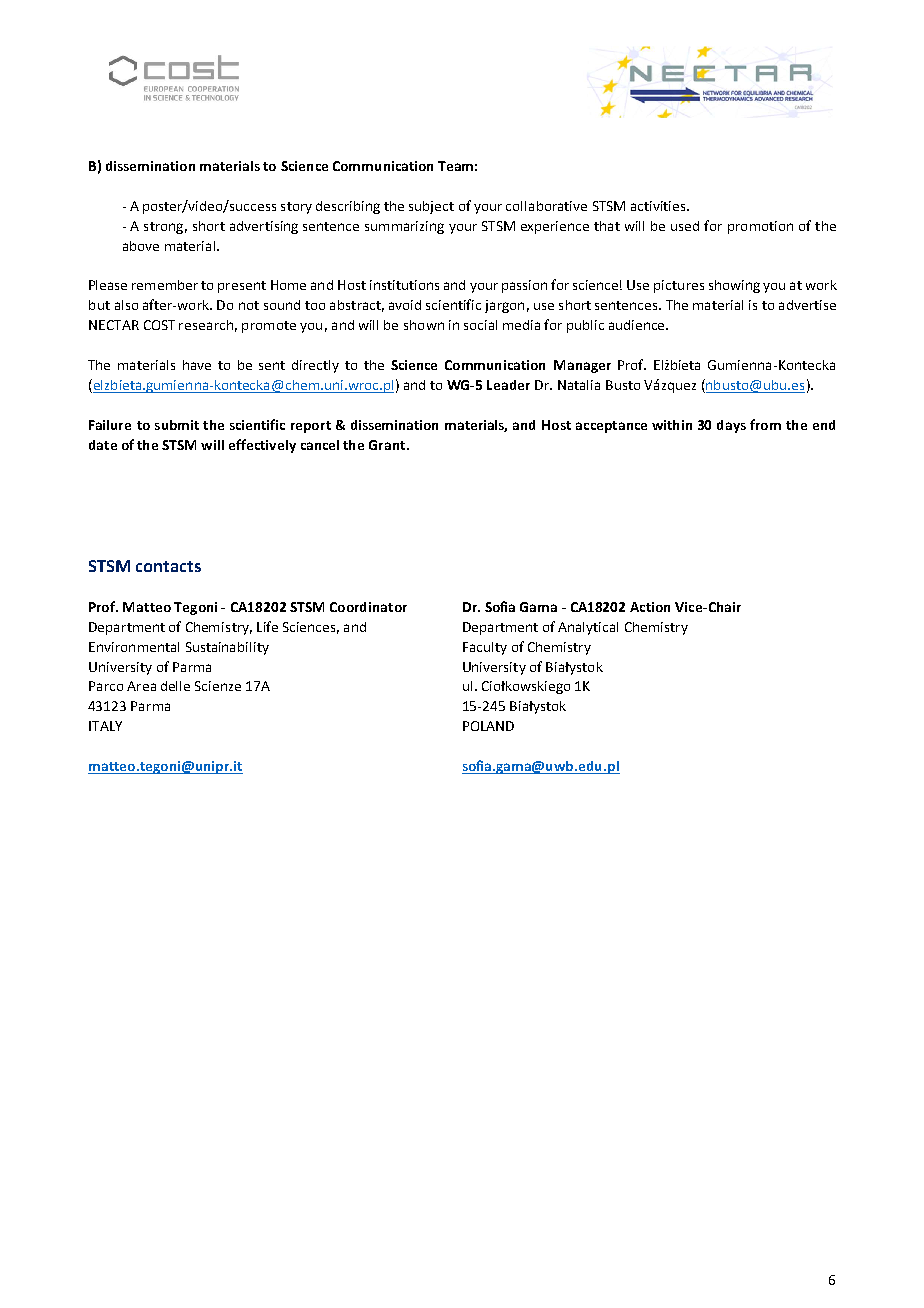 This image has width=924, height=1308. I want to click on Team, so click(455, 166).
